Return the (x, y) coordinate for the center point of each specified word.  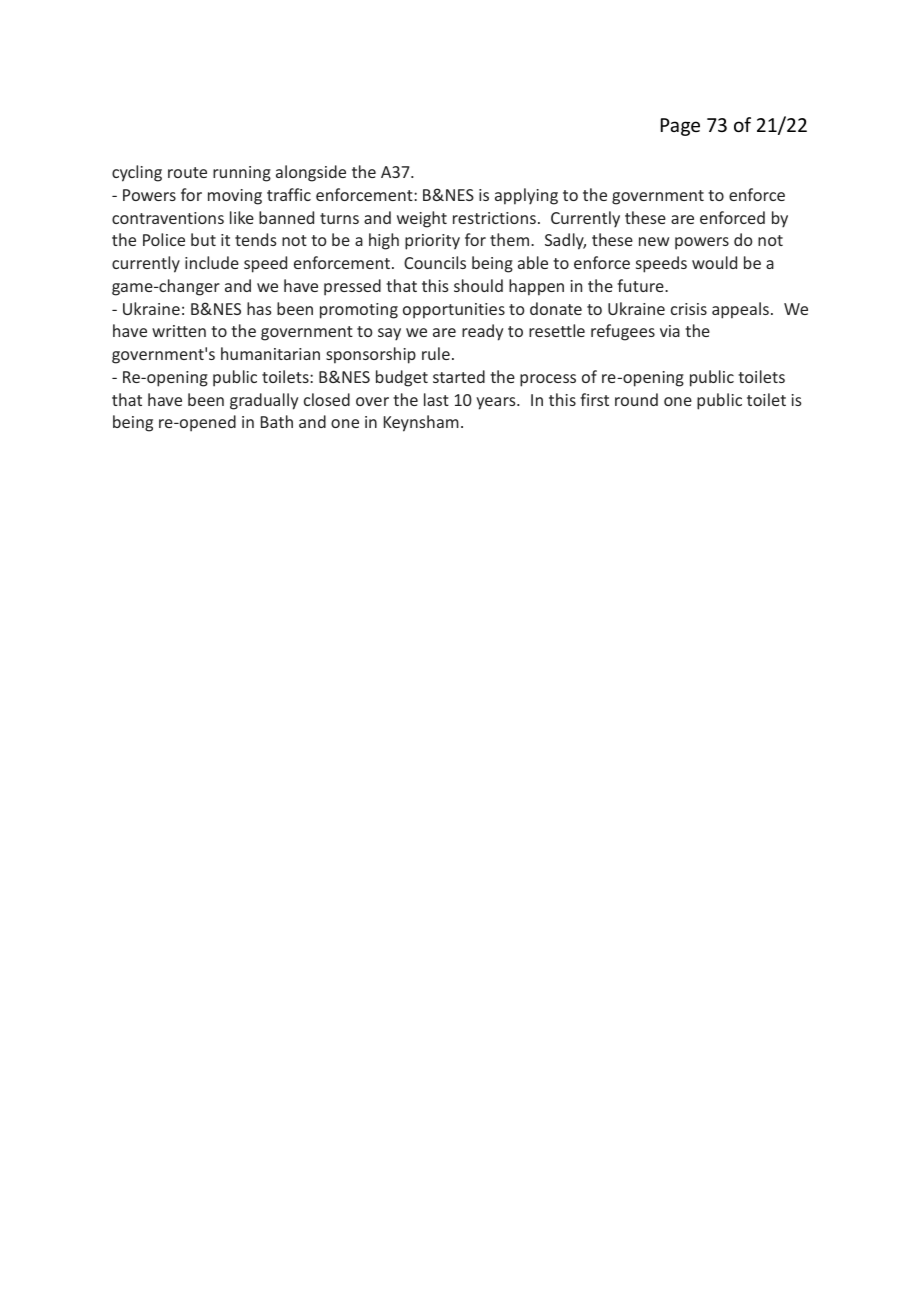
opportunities (454, 311)
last (436, 399)
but (203, 239)
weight (422, 219)
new (654, 241)
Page (680, 127)
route (187, 172)
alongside (311, 173)
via (670, 331)
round (636, 399)
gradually (264, 401)
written (179, 331)
